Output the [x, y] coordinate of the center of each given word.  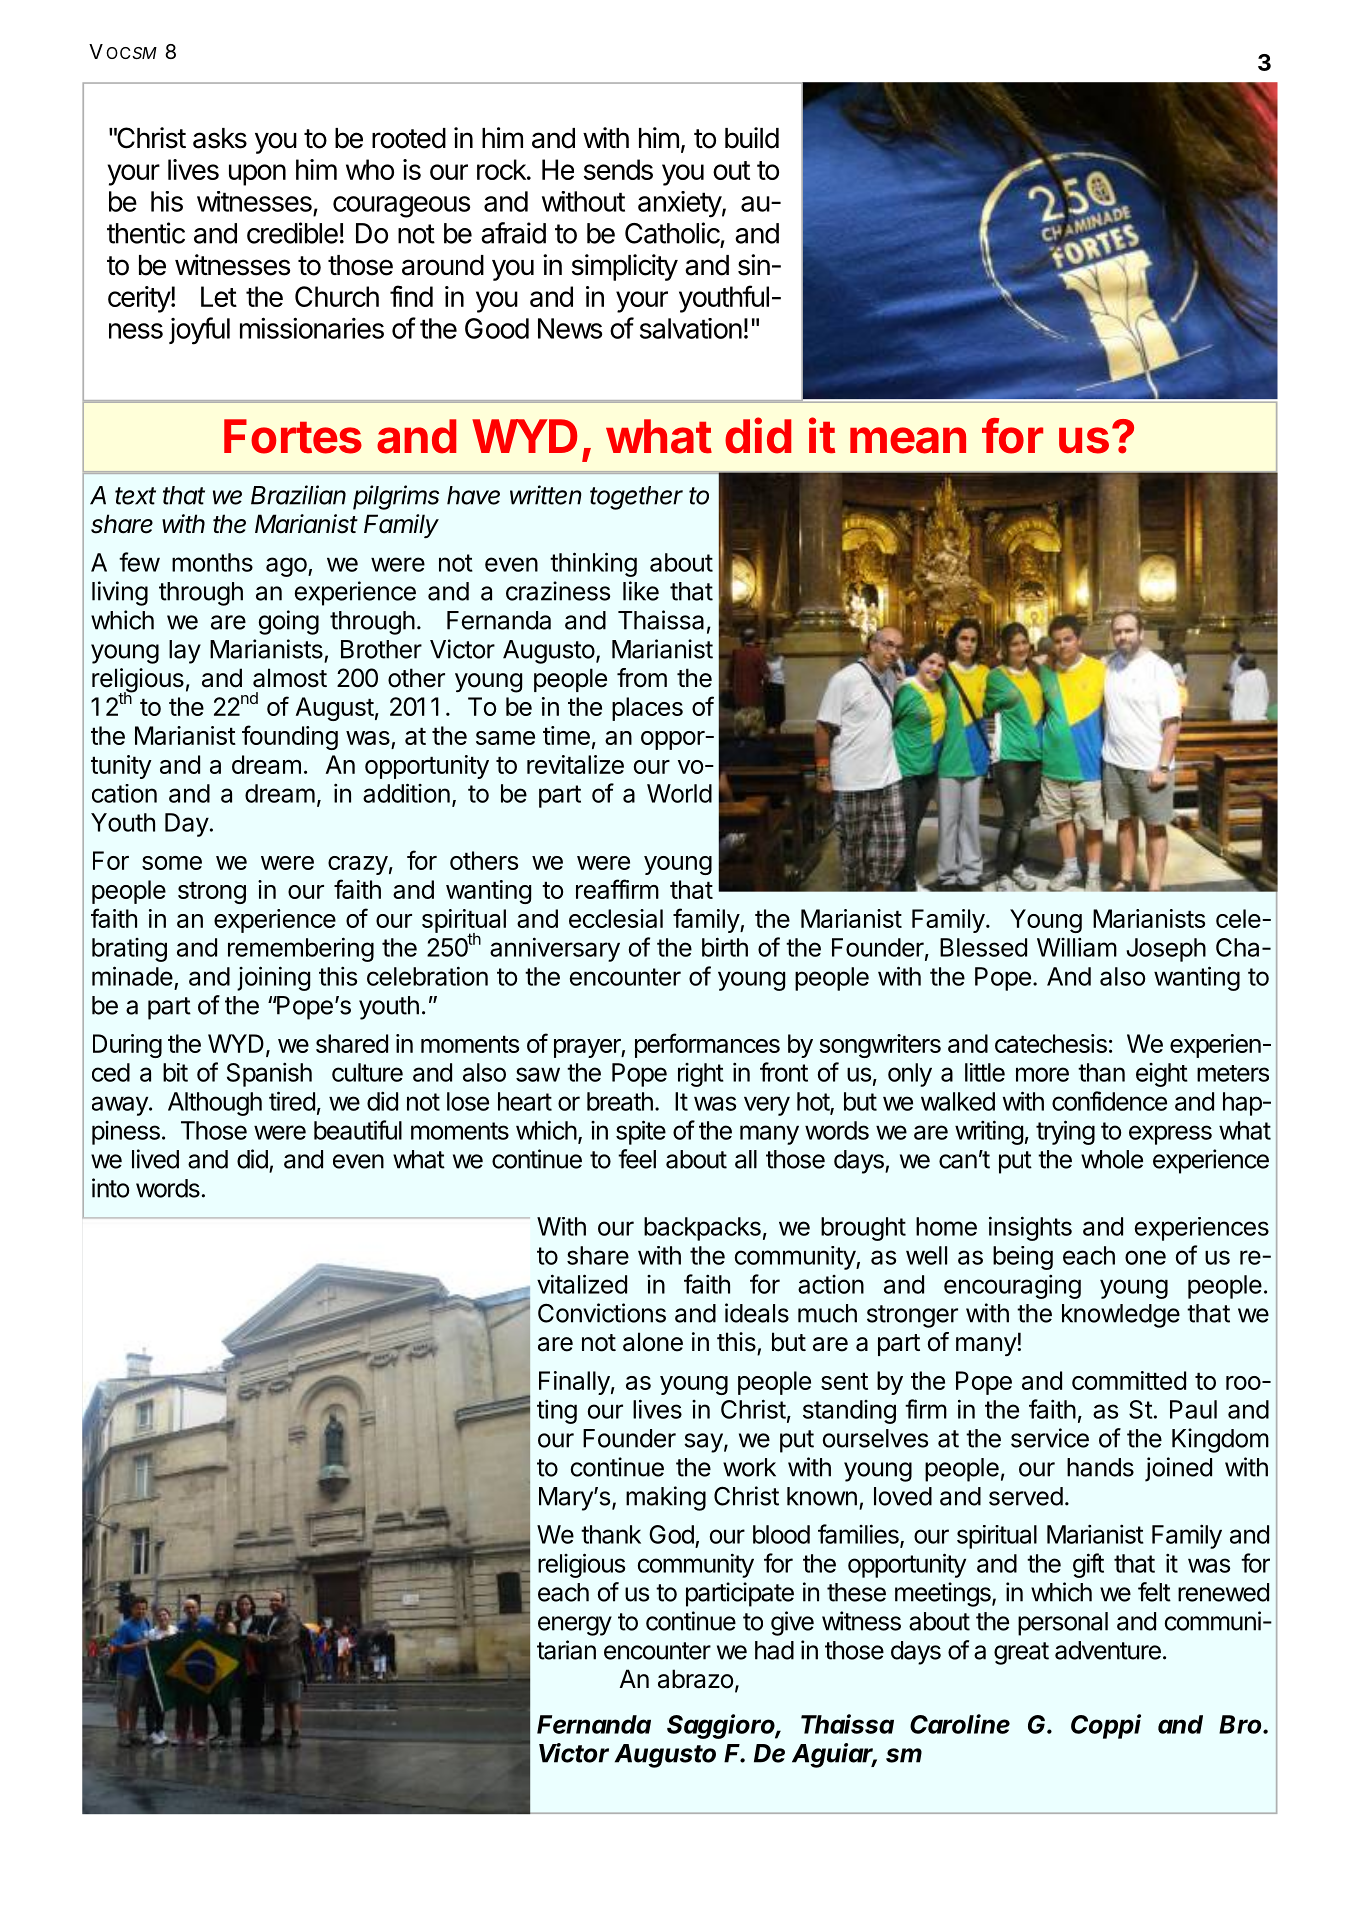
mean [908, 440]
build [752, 138]
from [642, 678]
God [671, 1534]
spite [641, 1132]
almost [290, 678]
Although [215, 1104]
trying [1065, 1132]
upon [257, 175]
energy [575, 1626]
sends [618, 169]
